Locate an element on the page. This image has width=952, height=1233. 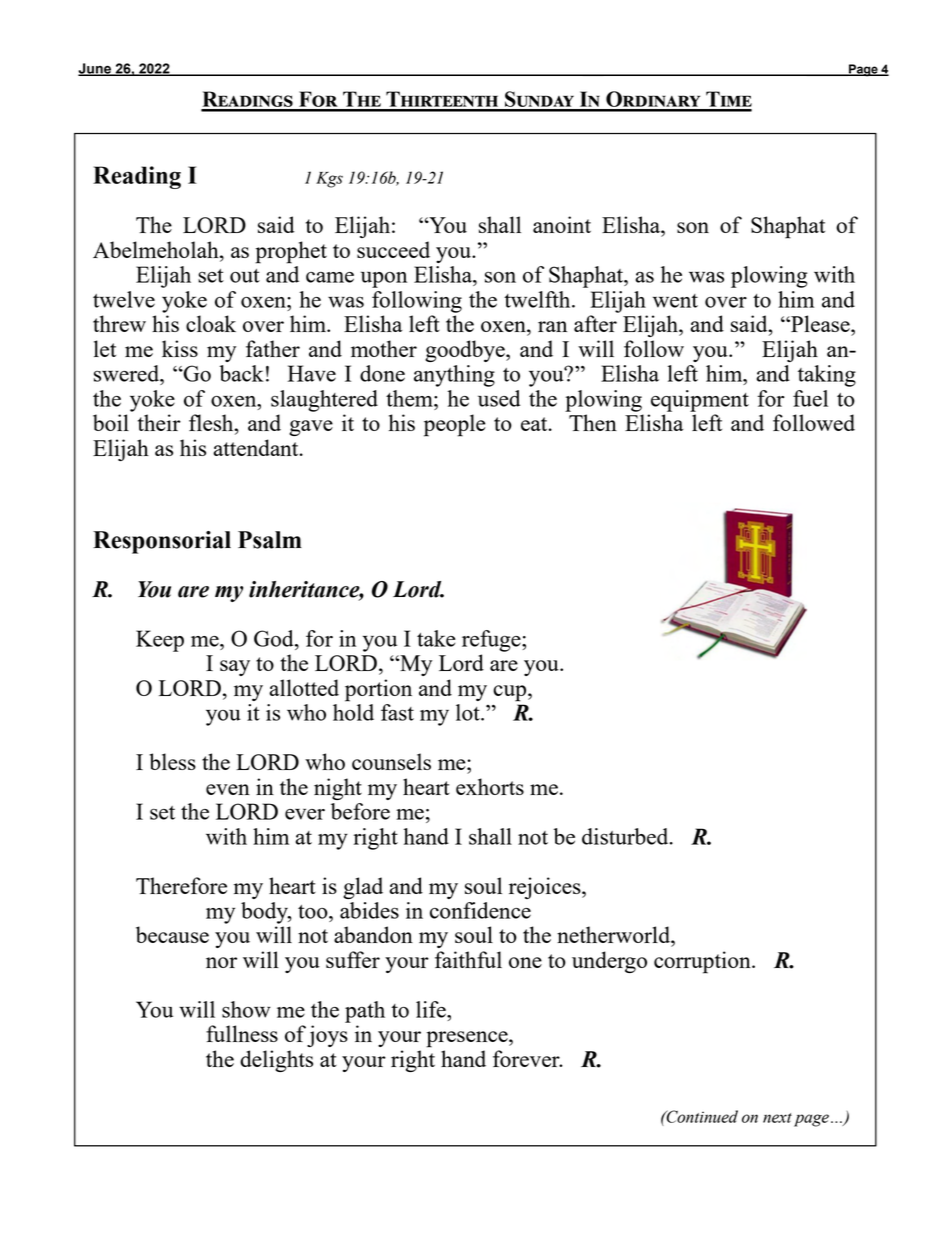
Kgs is located at coordinates (329, 180).
